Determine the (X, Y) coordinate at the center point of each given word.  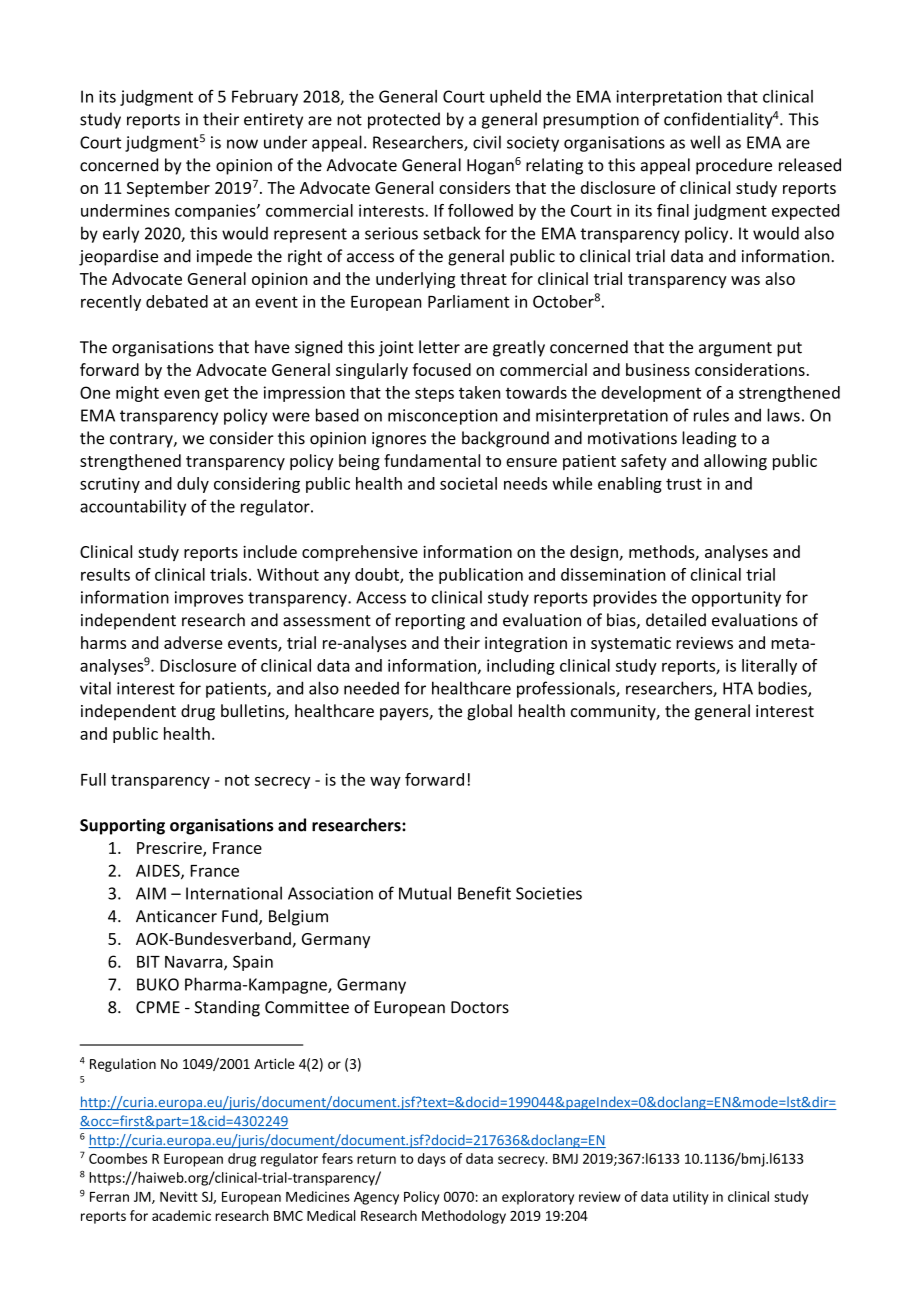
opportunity (736, 599)
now (242, 144)
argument (735, 349)
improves (209, 599)
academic (181, 1215)
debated (177, 301)
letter (439, 347)
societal (468, 483)
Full (93, 779)
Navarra (195, 963)
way (385, 783)
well (705, 142)
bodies (783, 689)
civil (487, 142)
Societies (549, 893)
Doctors (480, 1007)
